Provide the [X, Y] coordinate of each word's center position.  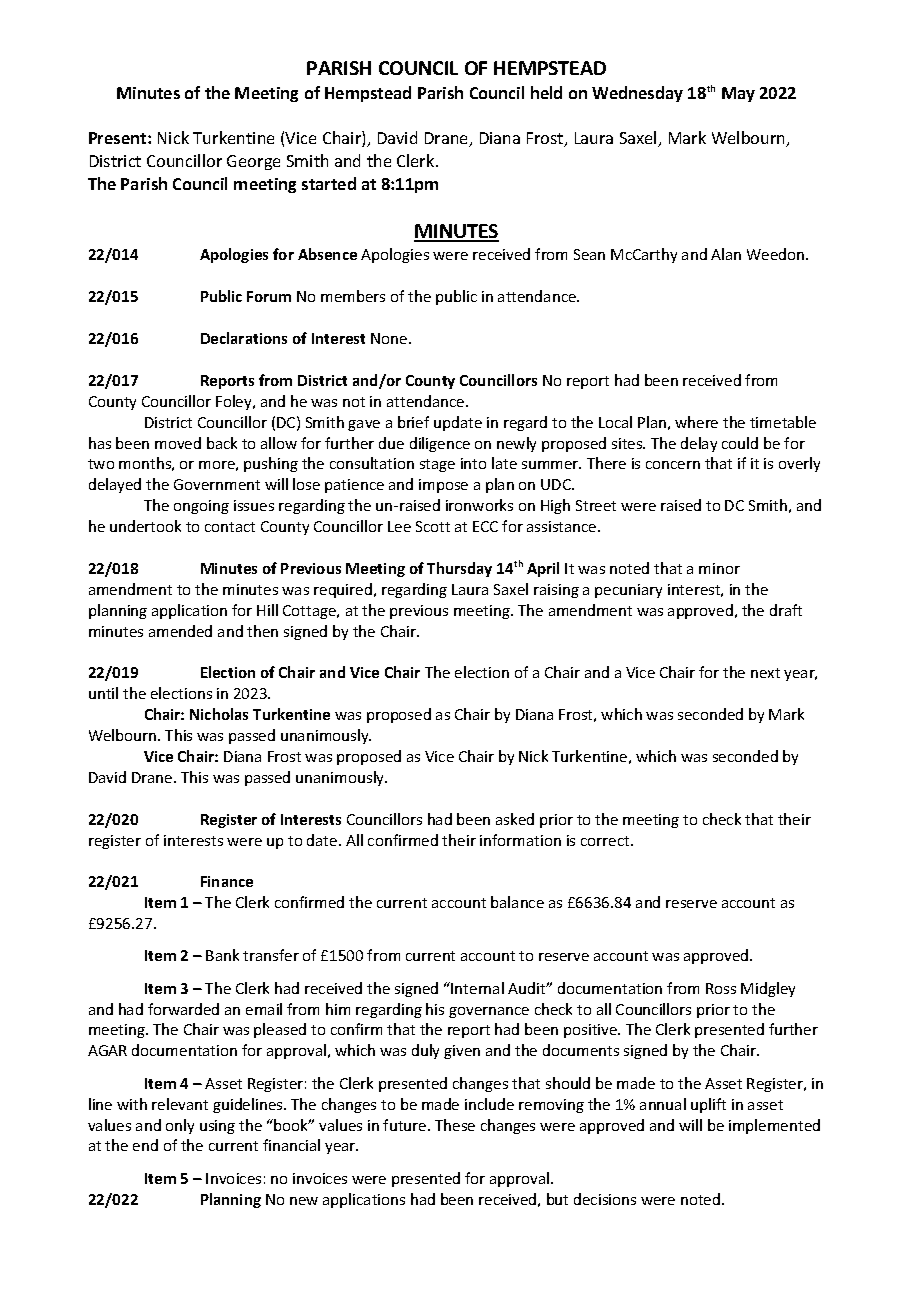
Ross [721, 988]
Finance [227, 881]
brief [413, 422]
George [253, 162]
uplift [708, 1105]
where [696, 422]
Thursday [459, 569]
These [455, 1125]
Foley [235, 402]
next [765, 673]
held [546, 92]
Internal [476, 988]
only [180, 1126]
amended [180, 631]
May [738, 94]
